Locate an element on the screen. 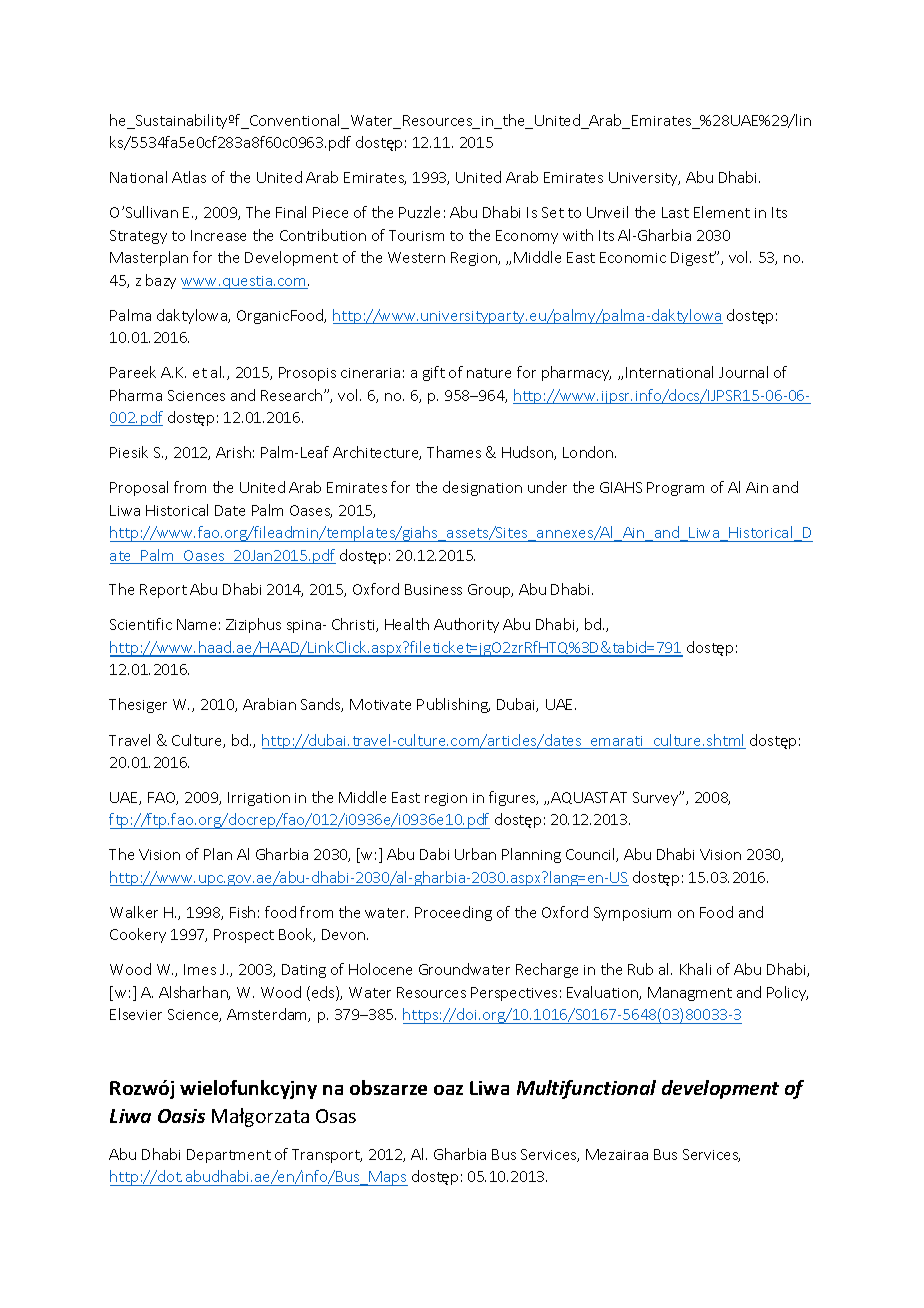 This screenshot has width=924, height=1308. Symposium is located at coordinates (632, 914).
